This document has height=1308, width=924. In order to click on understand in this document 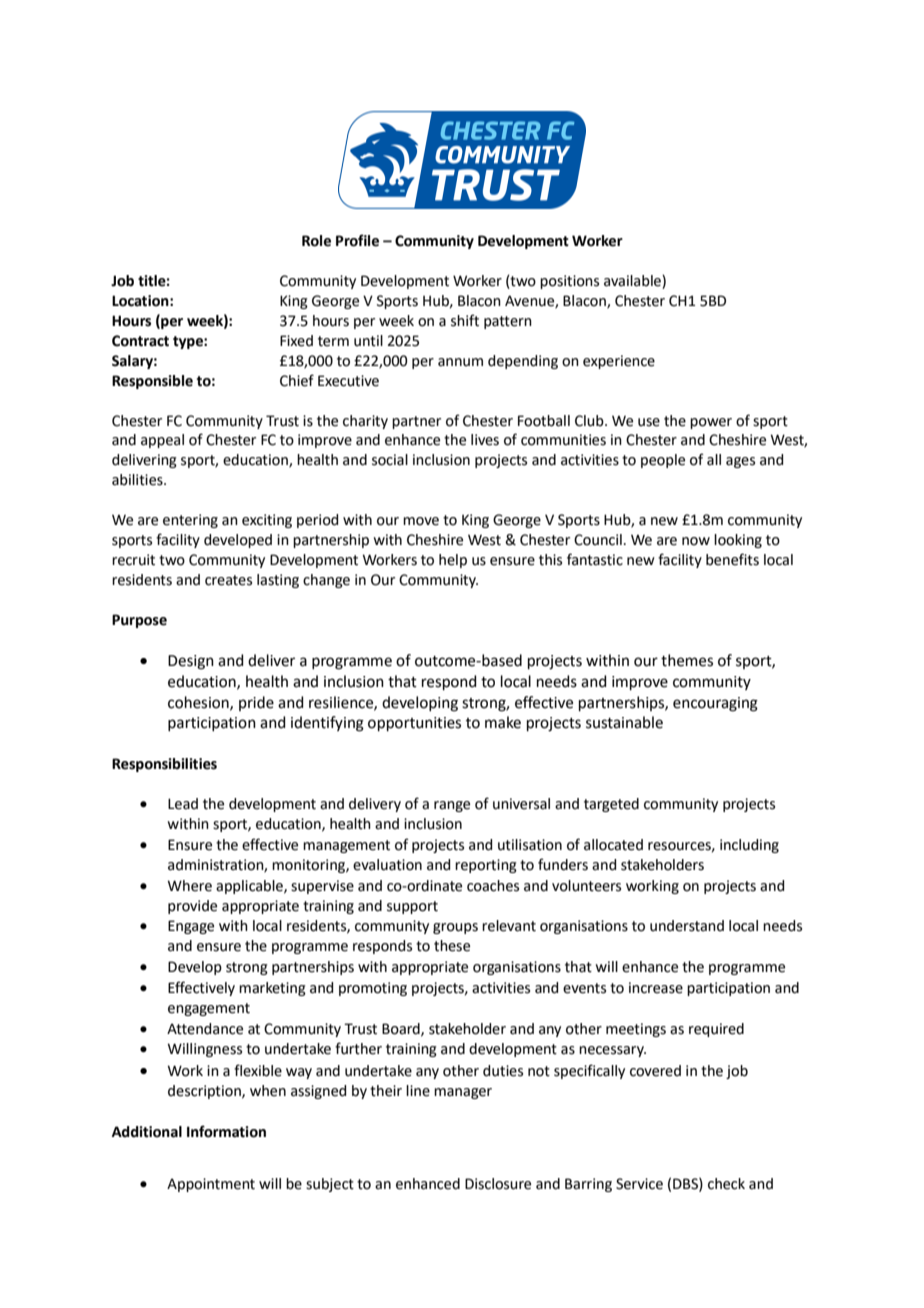, I will do `click(687, 926)`.
